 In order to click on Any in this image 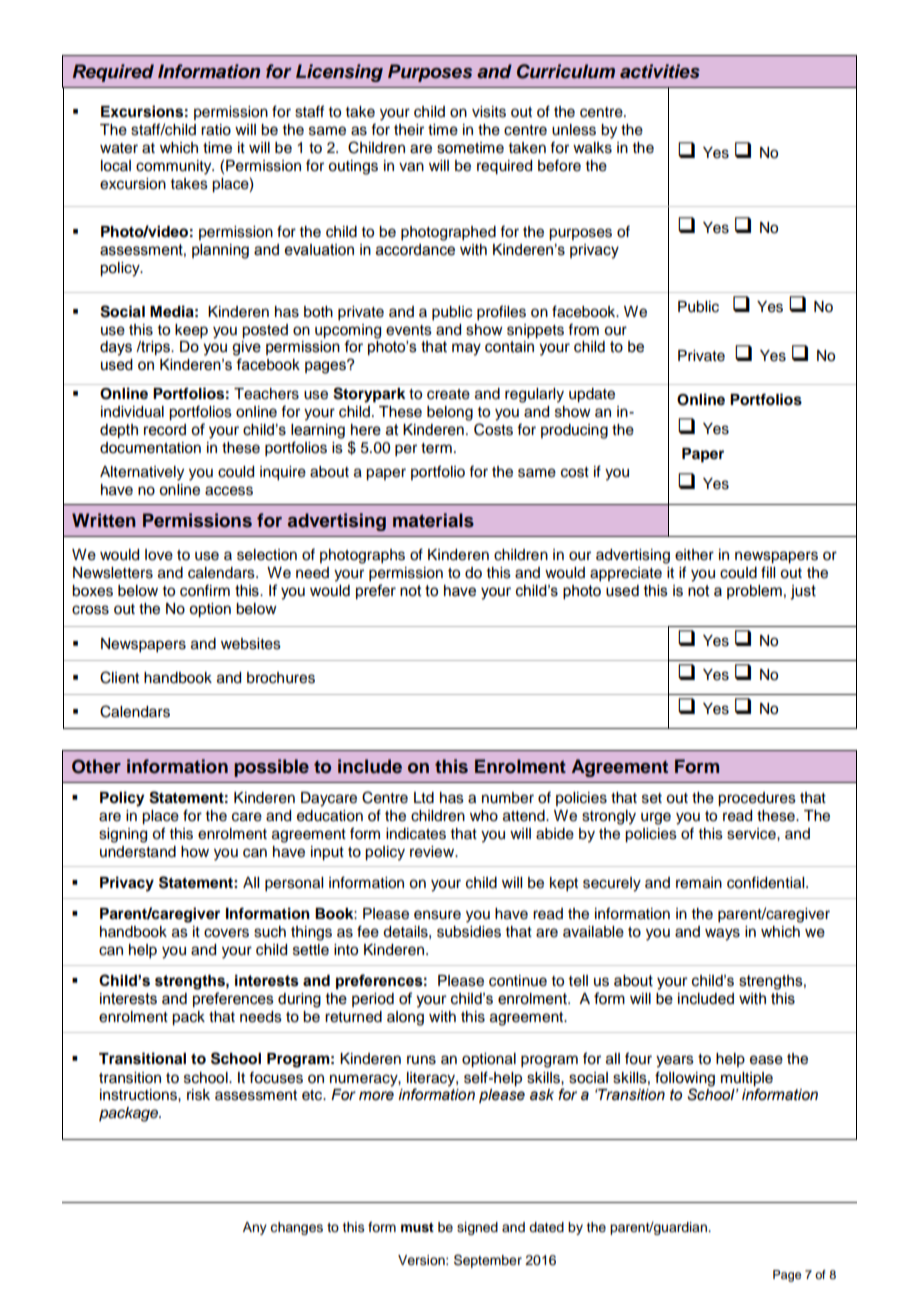, I will do `click(255, 1228)`.
